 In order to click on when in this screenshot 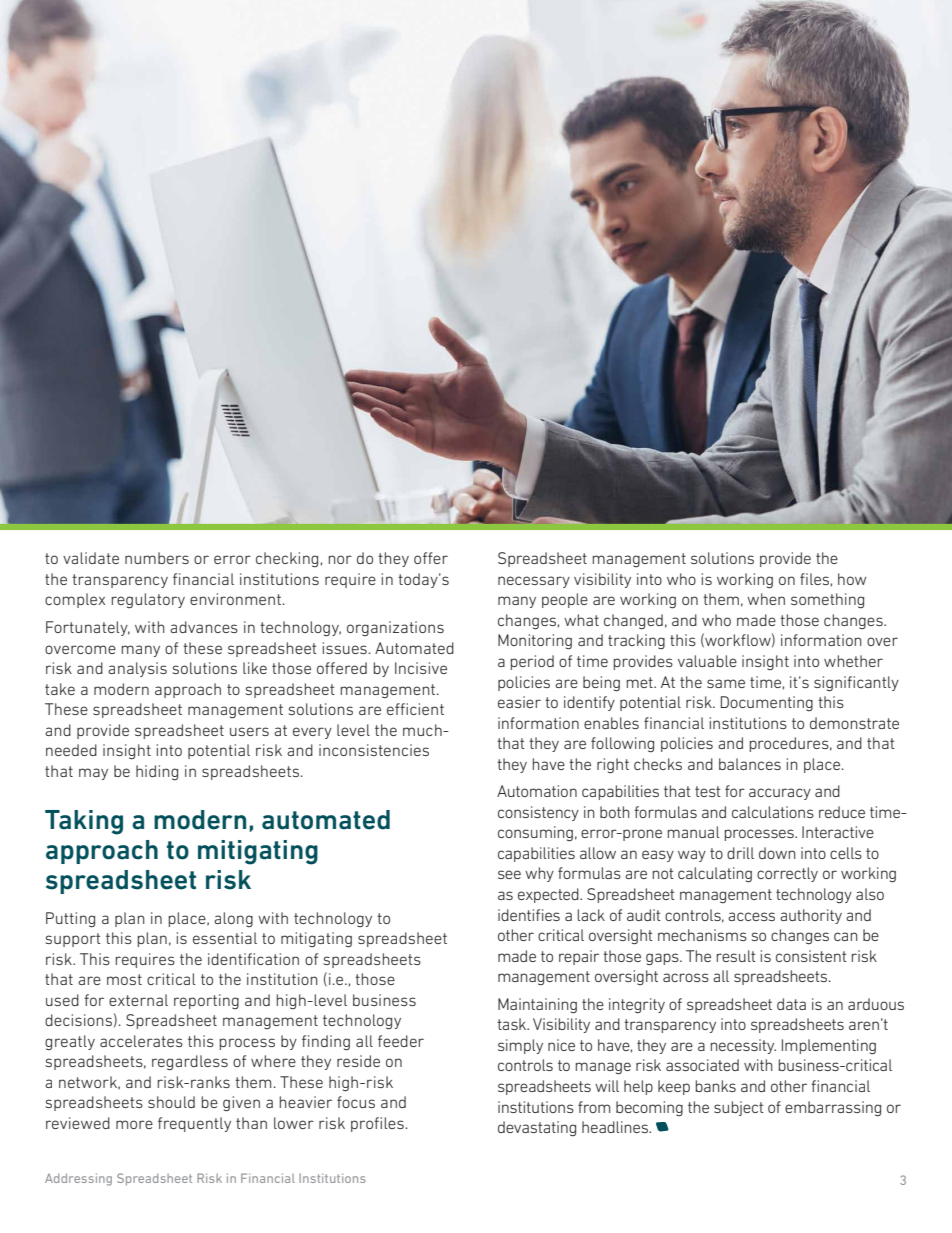, I will do `click(766, 599)`.
